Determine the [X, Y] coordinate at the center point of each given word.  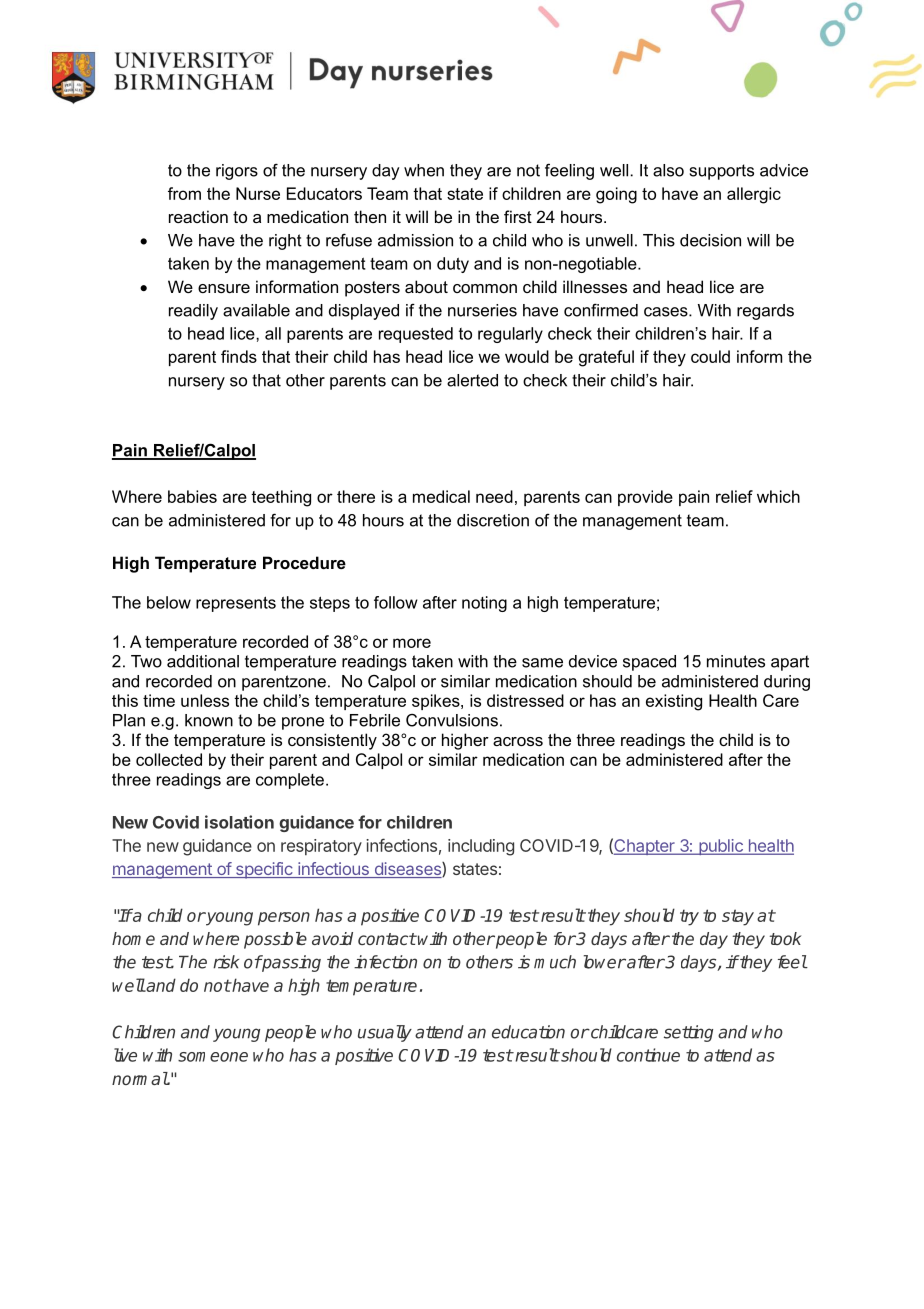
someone [213, 1057]
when [424, 170]
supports [722, 172]
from [184, 193]
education [528, 1032]
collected [169, 759]
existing [674, 702]
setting [688, 1033]
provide [645, 498]
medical [441, 496]
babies [192, 496]
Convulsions [452, 720]
